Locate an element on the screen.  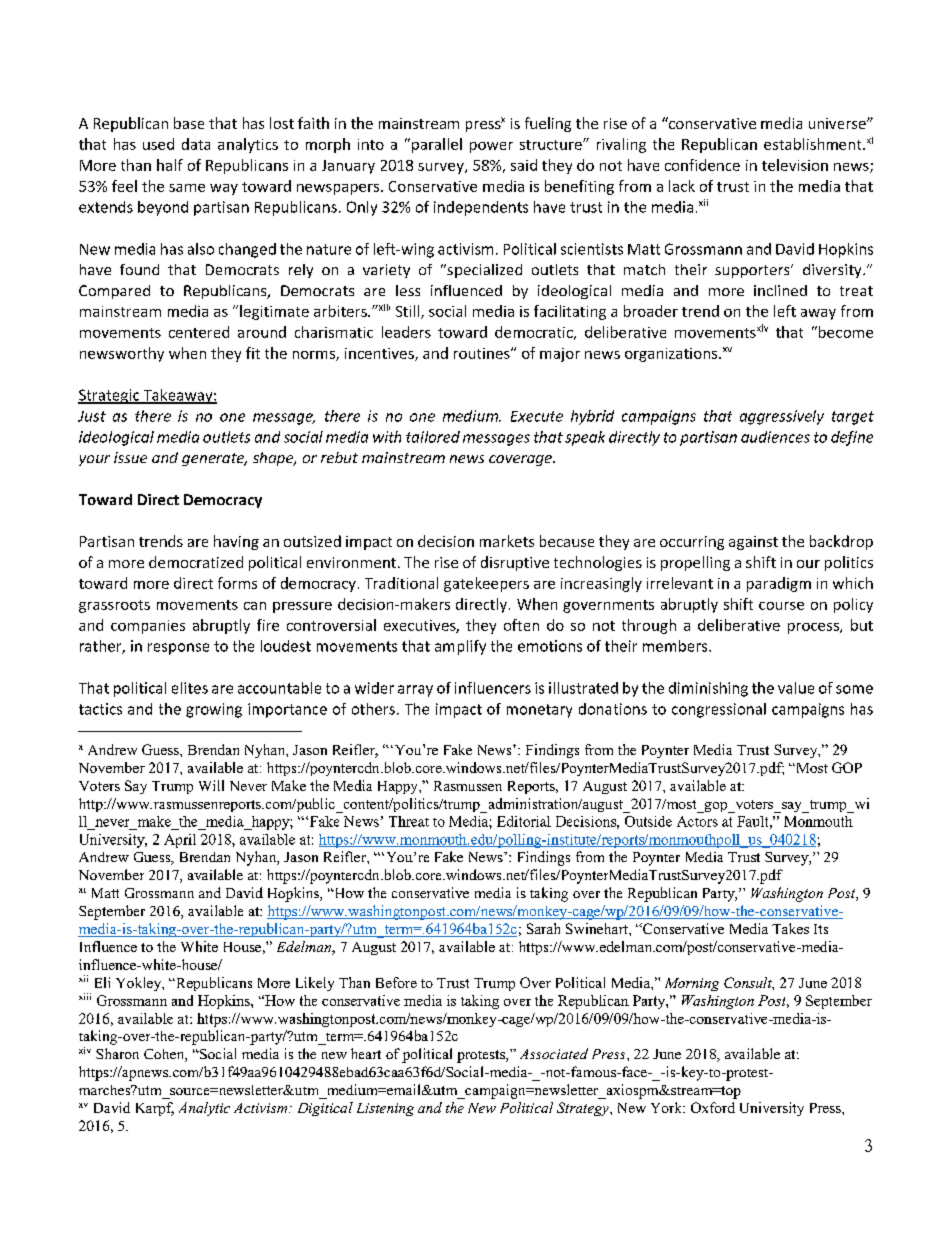
often is located at coordinates (521, 625).
